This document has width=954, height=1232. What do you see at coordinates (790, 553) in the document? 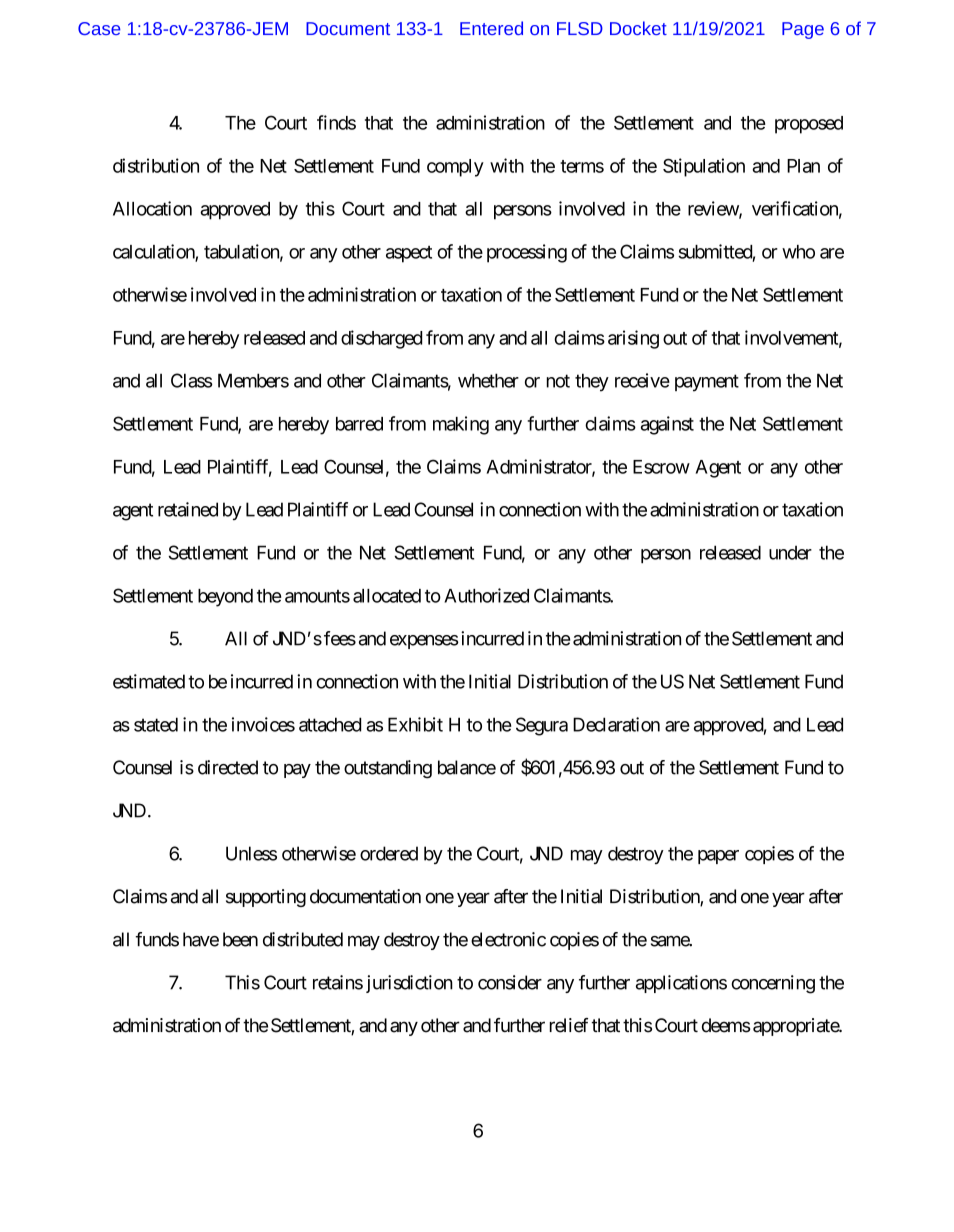
I see `under` at bounding box center [790, 553].
